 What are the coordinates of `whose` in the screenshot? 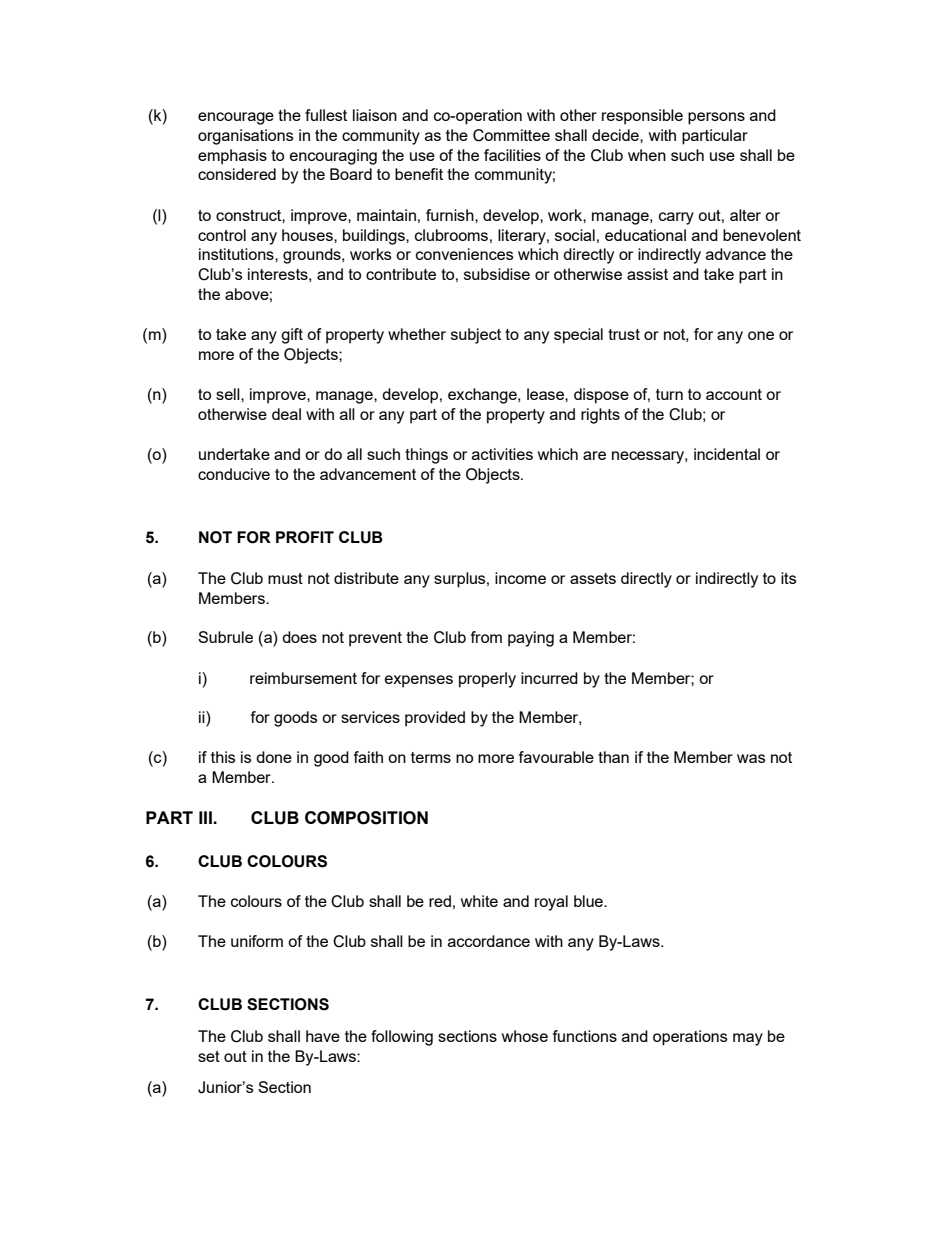 It's located at (525, 1036).
